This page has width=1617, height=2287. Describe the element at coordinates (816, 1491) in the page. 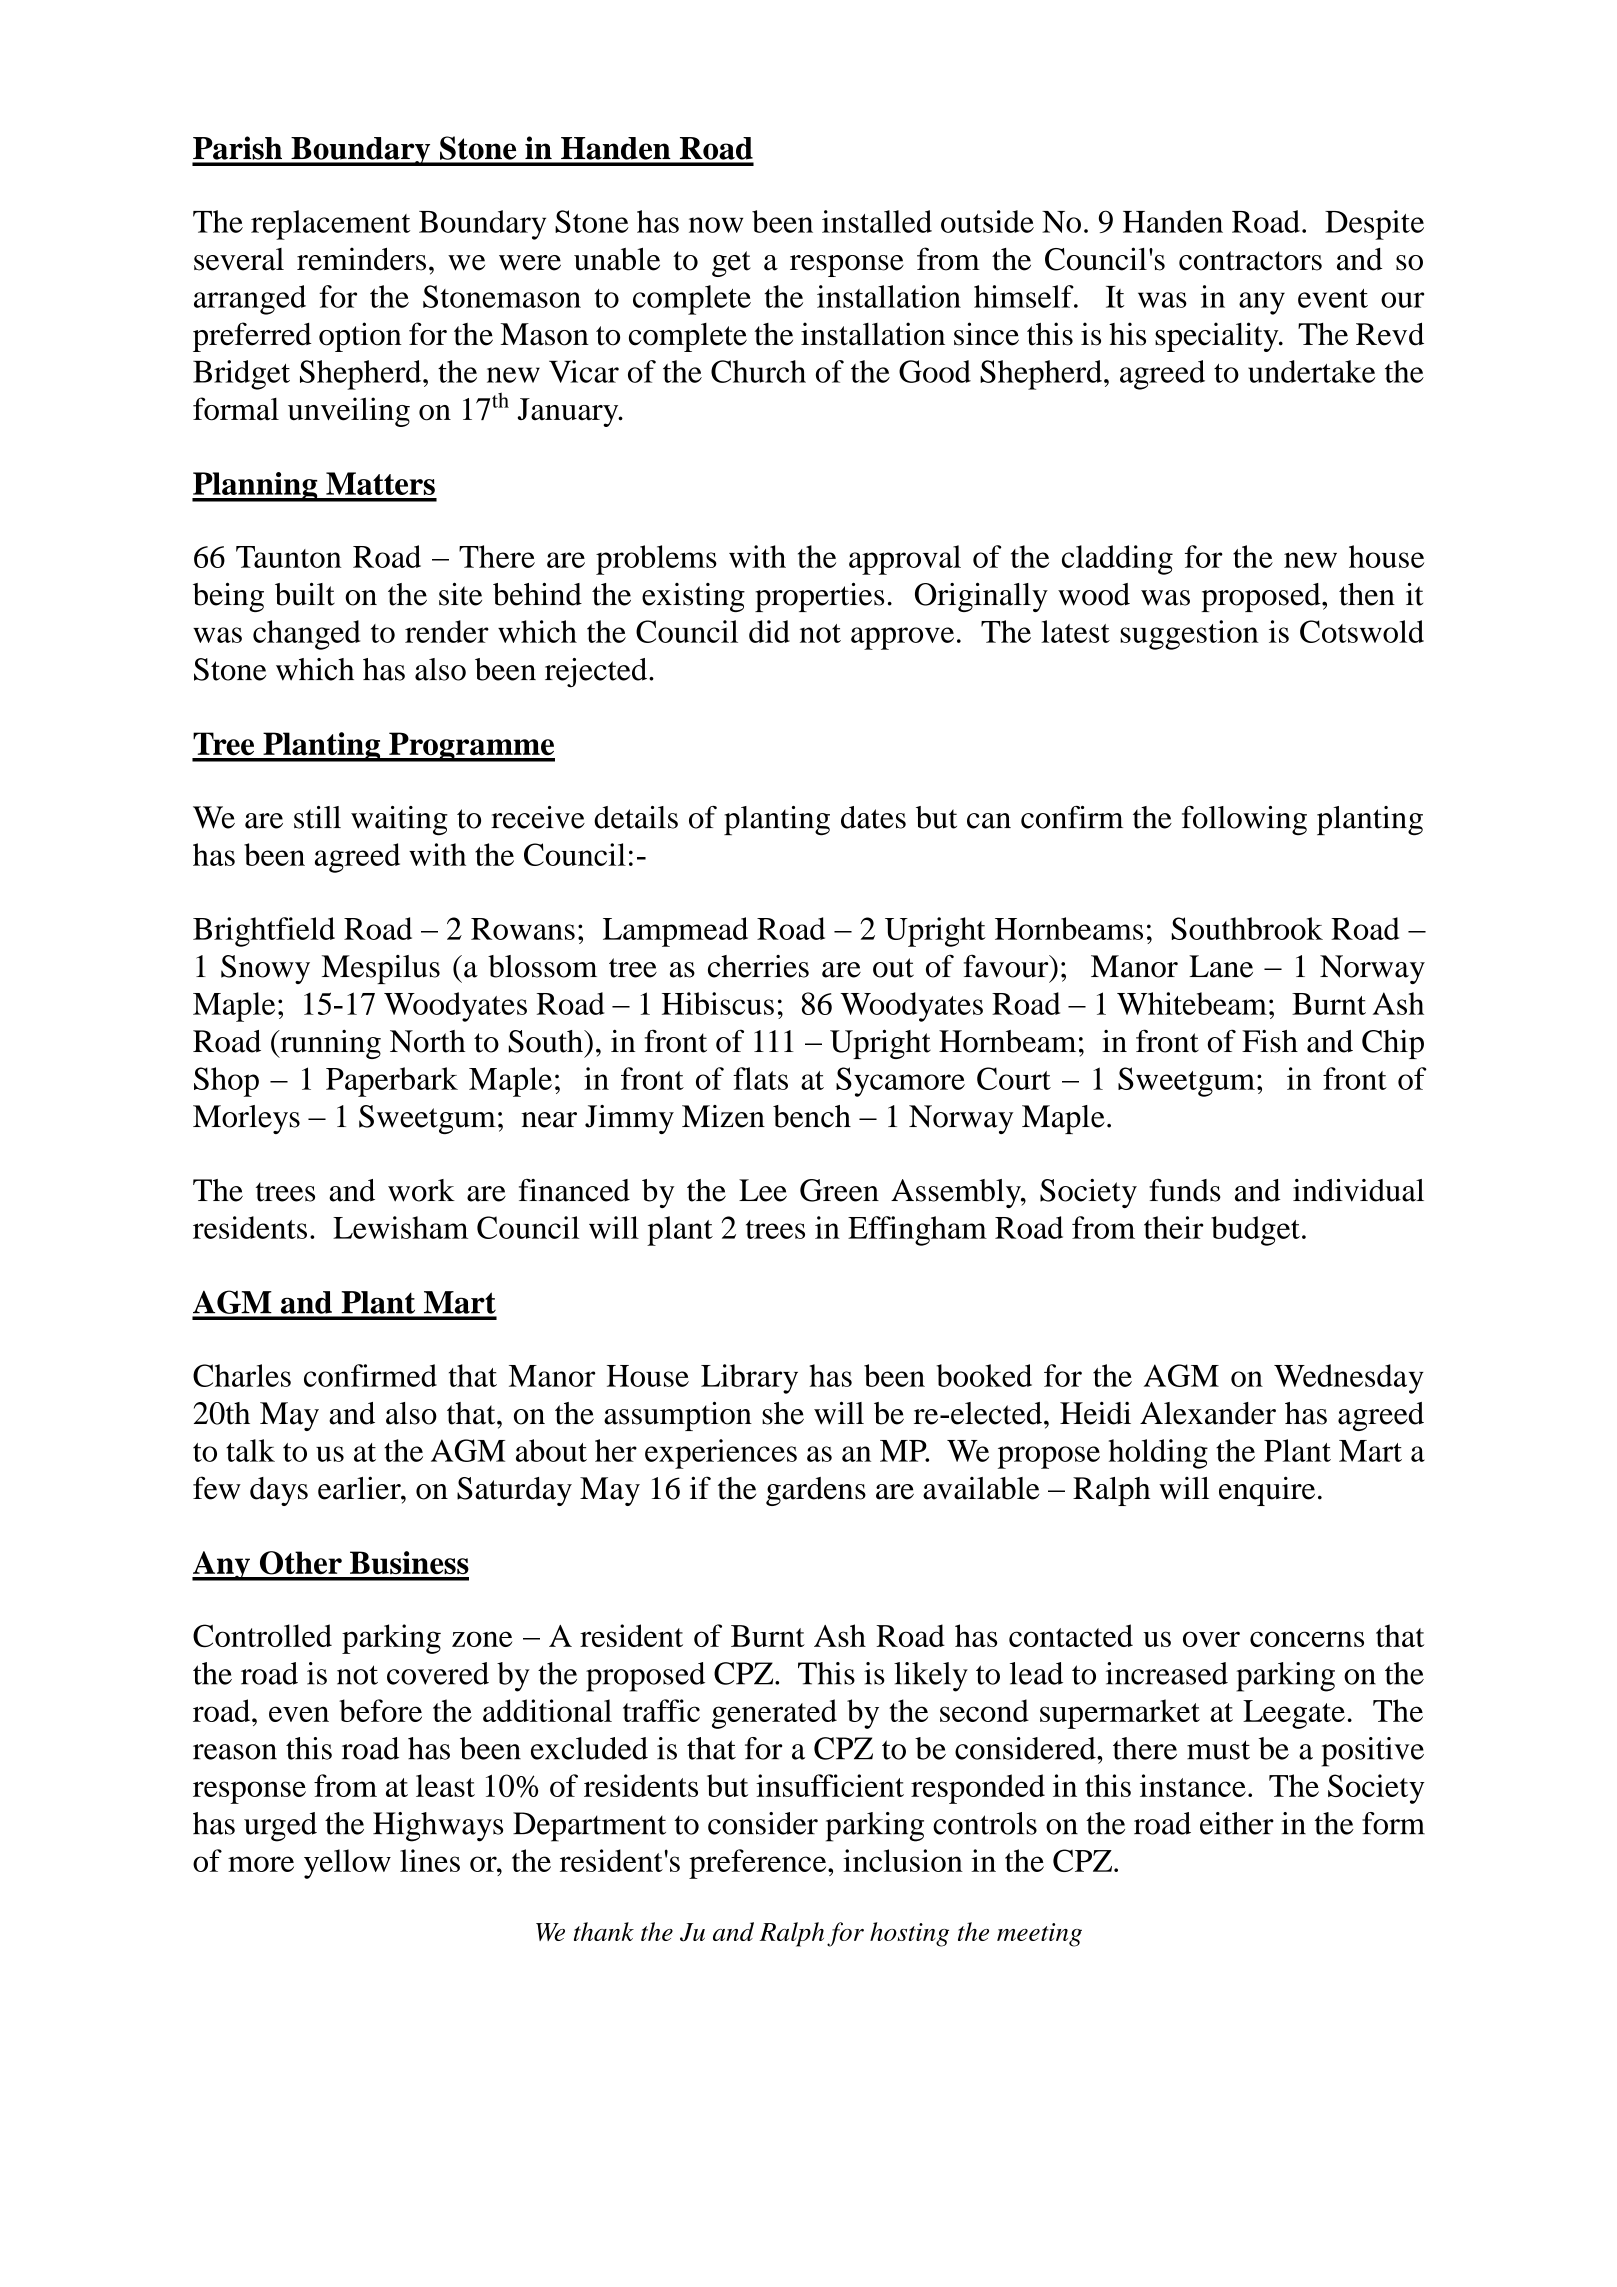

I see `gardens` at that location.
